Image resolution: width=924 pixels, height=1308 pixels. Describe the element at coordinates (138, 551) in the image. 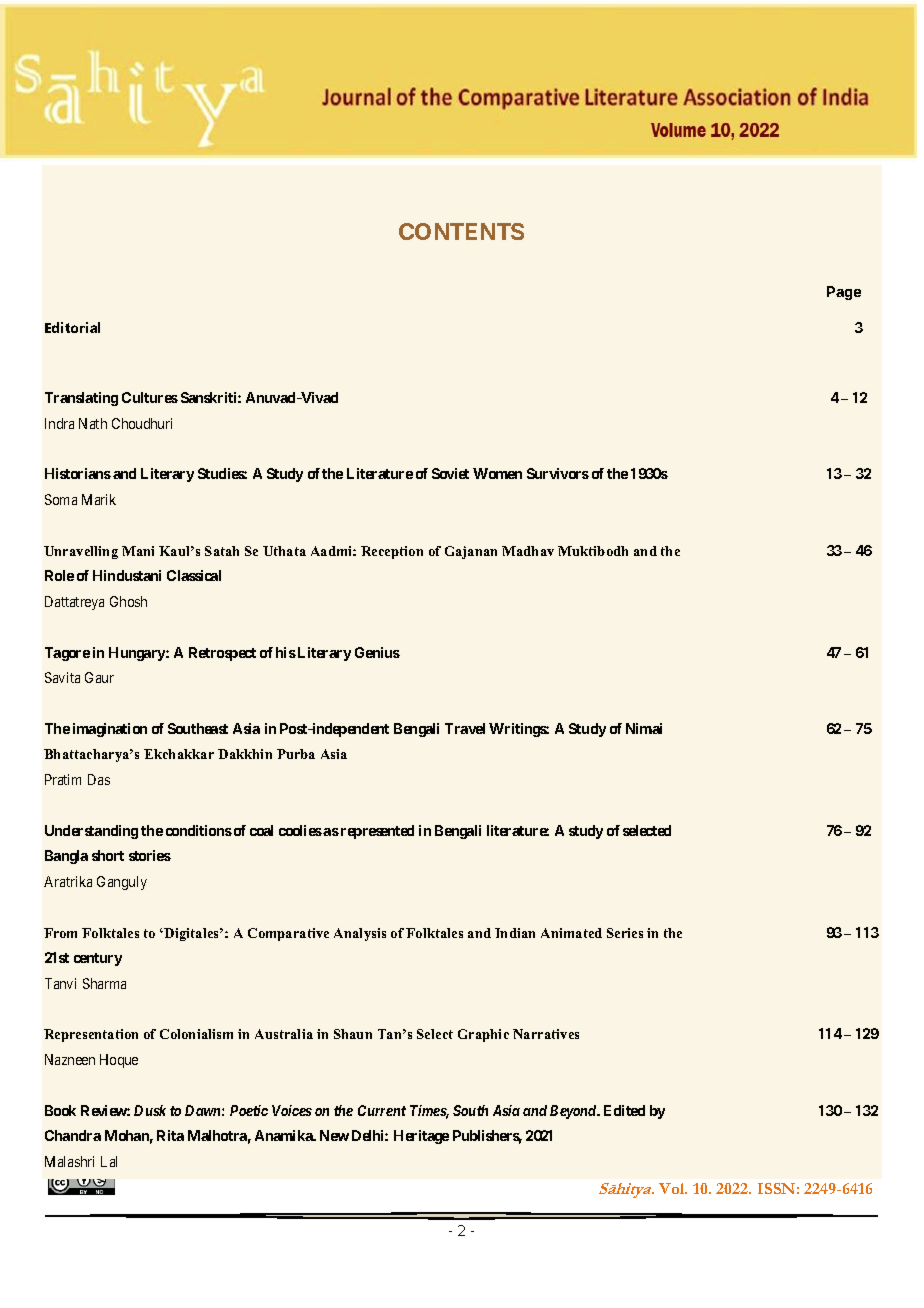

I see `Mani` at that location.
